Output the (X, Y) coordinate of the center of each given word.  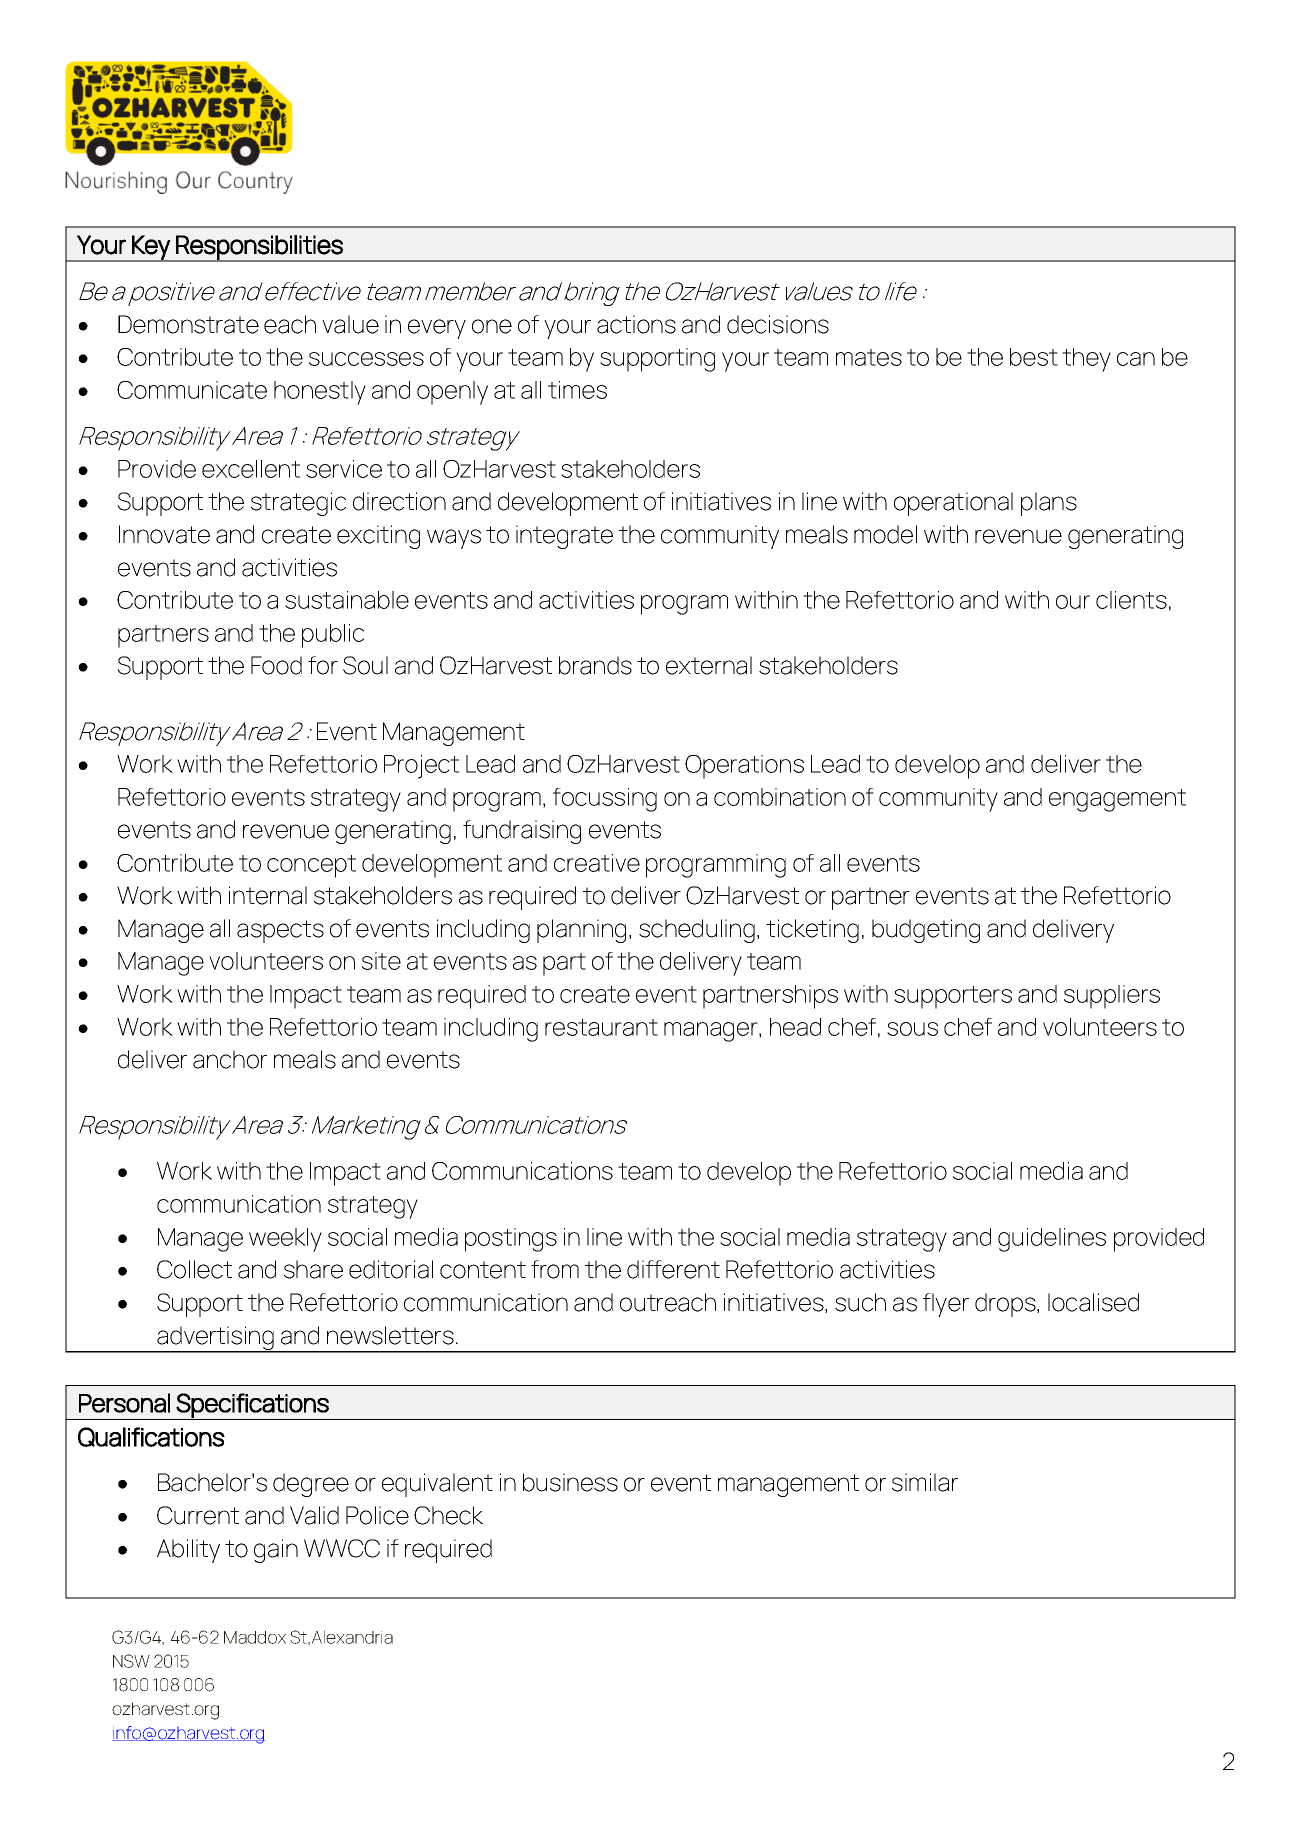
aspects (280, 931)
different (673, 1269)
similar (925, 1482)
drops (1006, 1305)
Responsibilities (259, 248)
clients (1131, 600)
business (570, 1482)
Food (276, 665)
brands (595, 665)
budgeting (926, 931)
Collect (194, 1269)
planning (581, 931)
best (1034, 357)
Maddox (255, 1637)
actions (636, 324)
